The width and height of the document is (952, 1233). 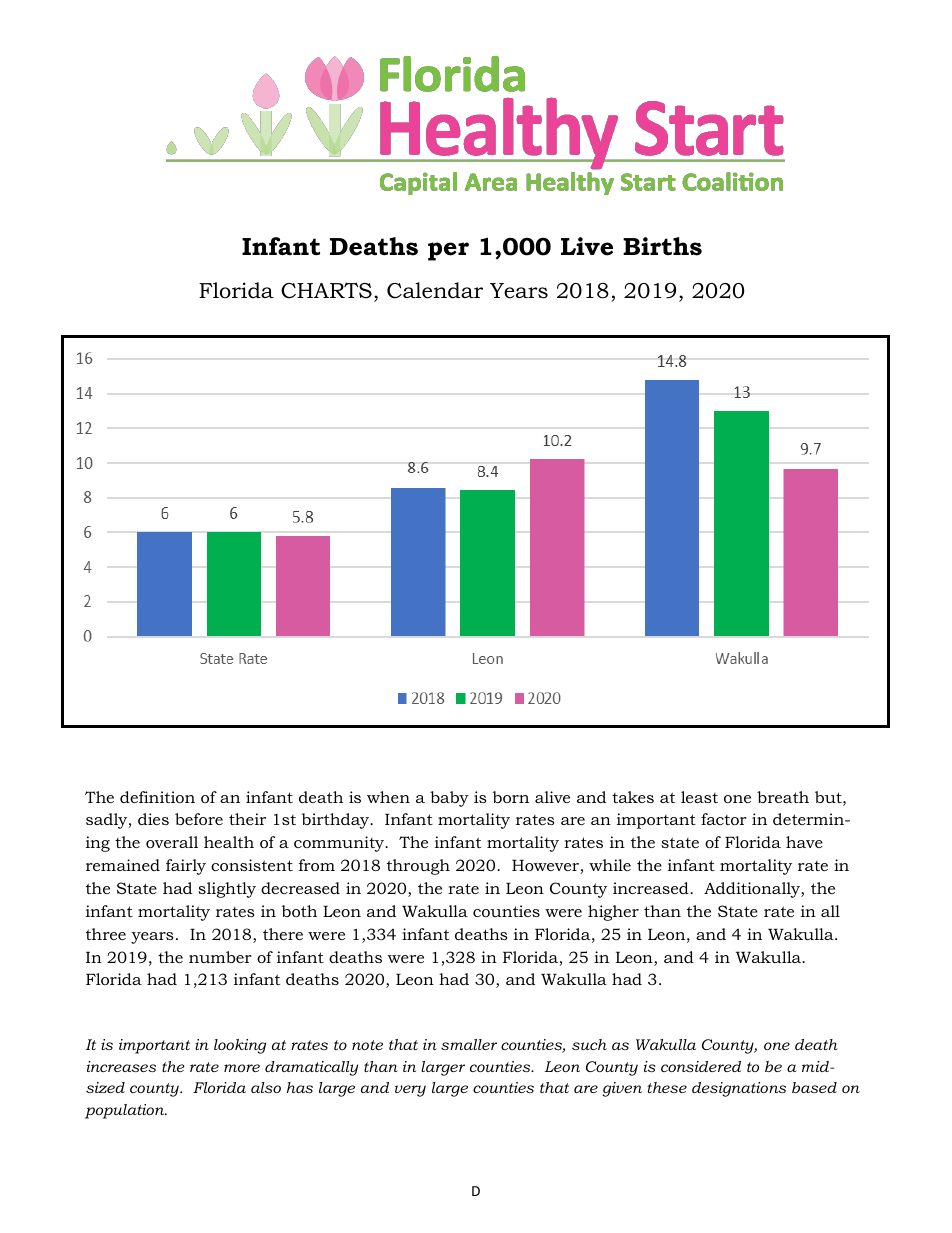 What do you see at coordinates (448, 251) in the document?
I see `per` at bounding box center [448, 251].
